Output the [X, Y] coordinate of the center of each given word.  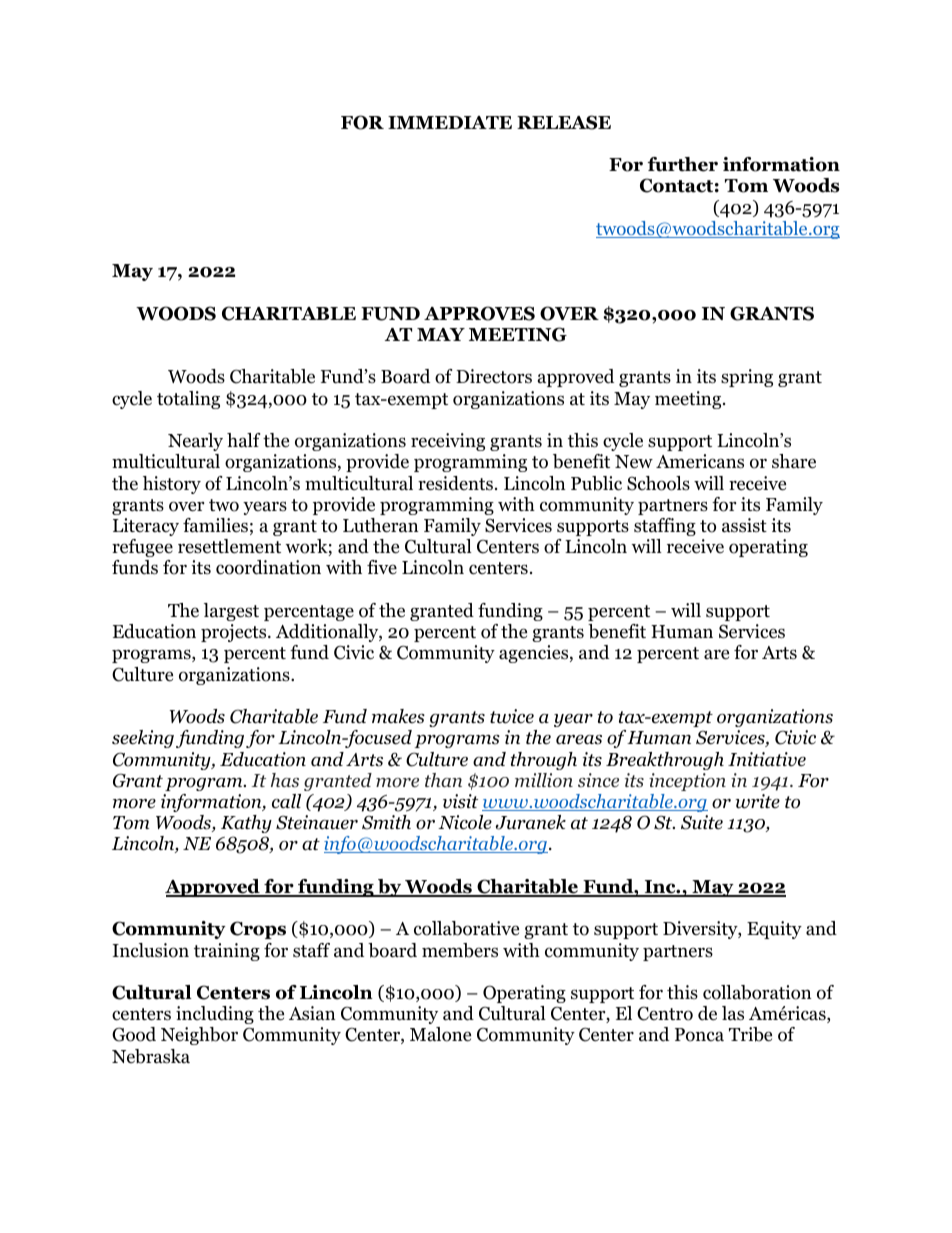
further [683, 164]
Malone [440, 1034]
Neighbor [199, 1036]
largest [231, 612]
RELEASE [564, 122]
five [382, 567]
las [733, 1013]
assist [744, 525]
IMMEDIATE [450, 122]
